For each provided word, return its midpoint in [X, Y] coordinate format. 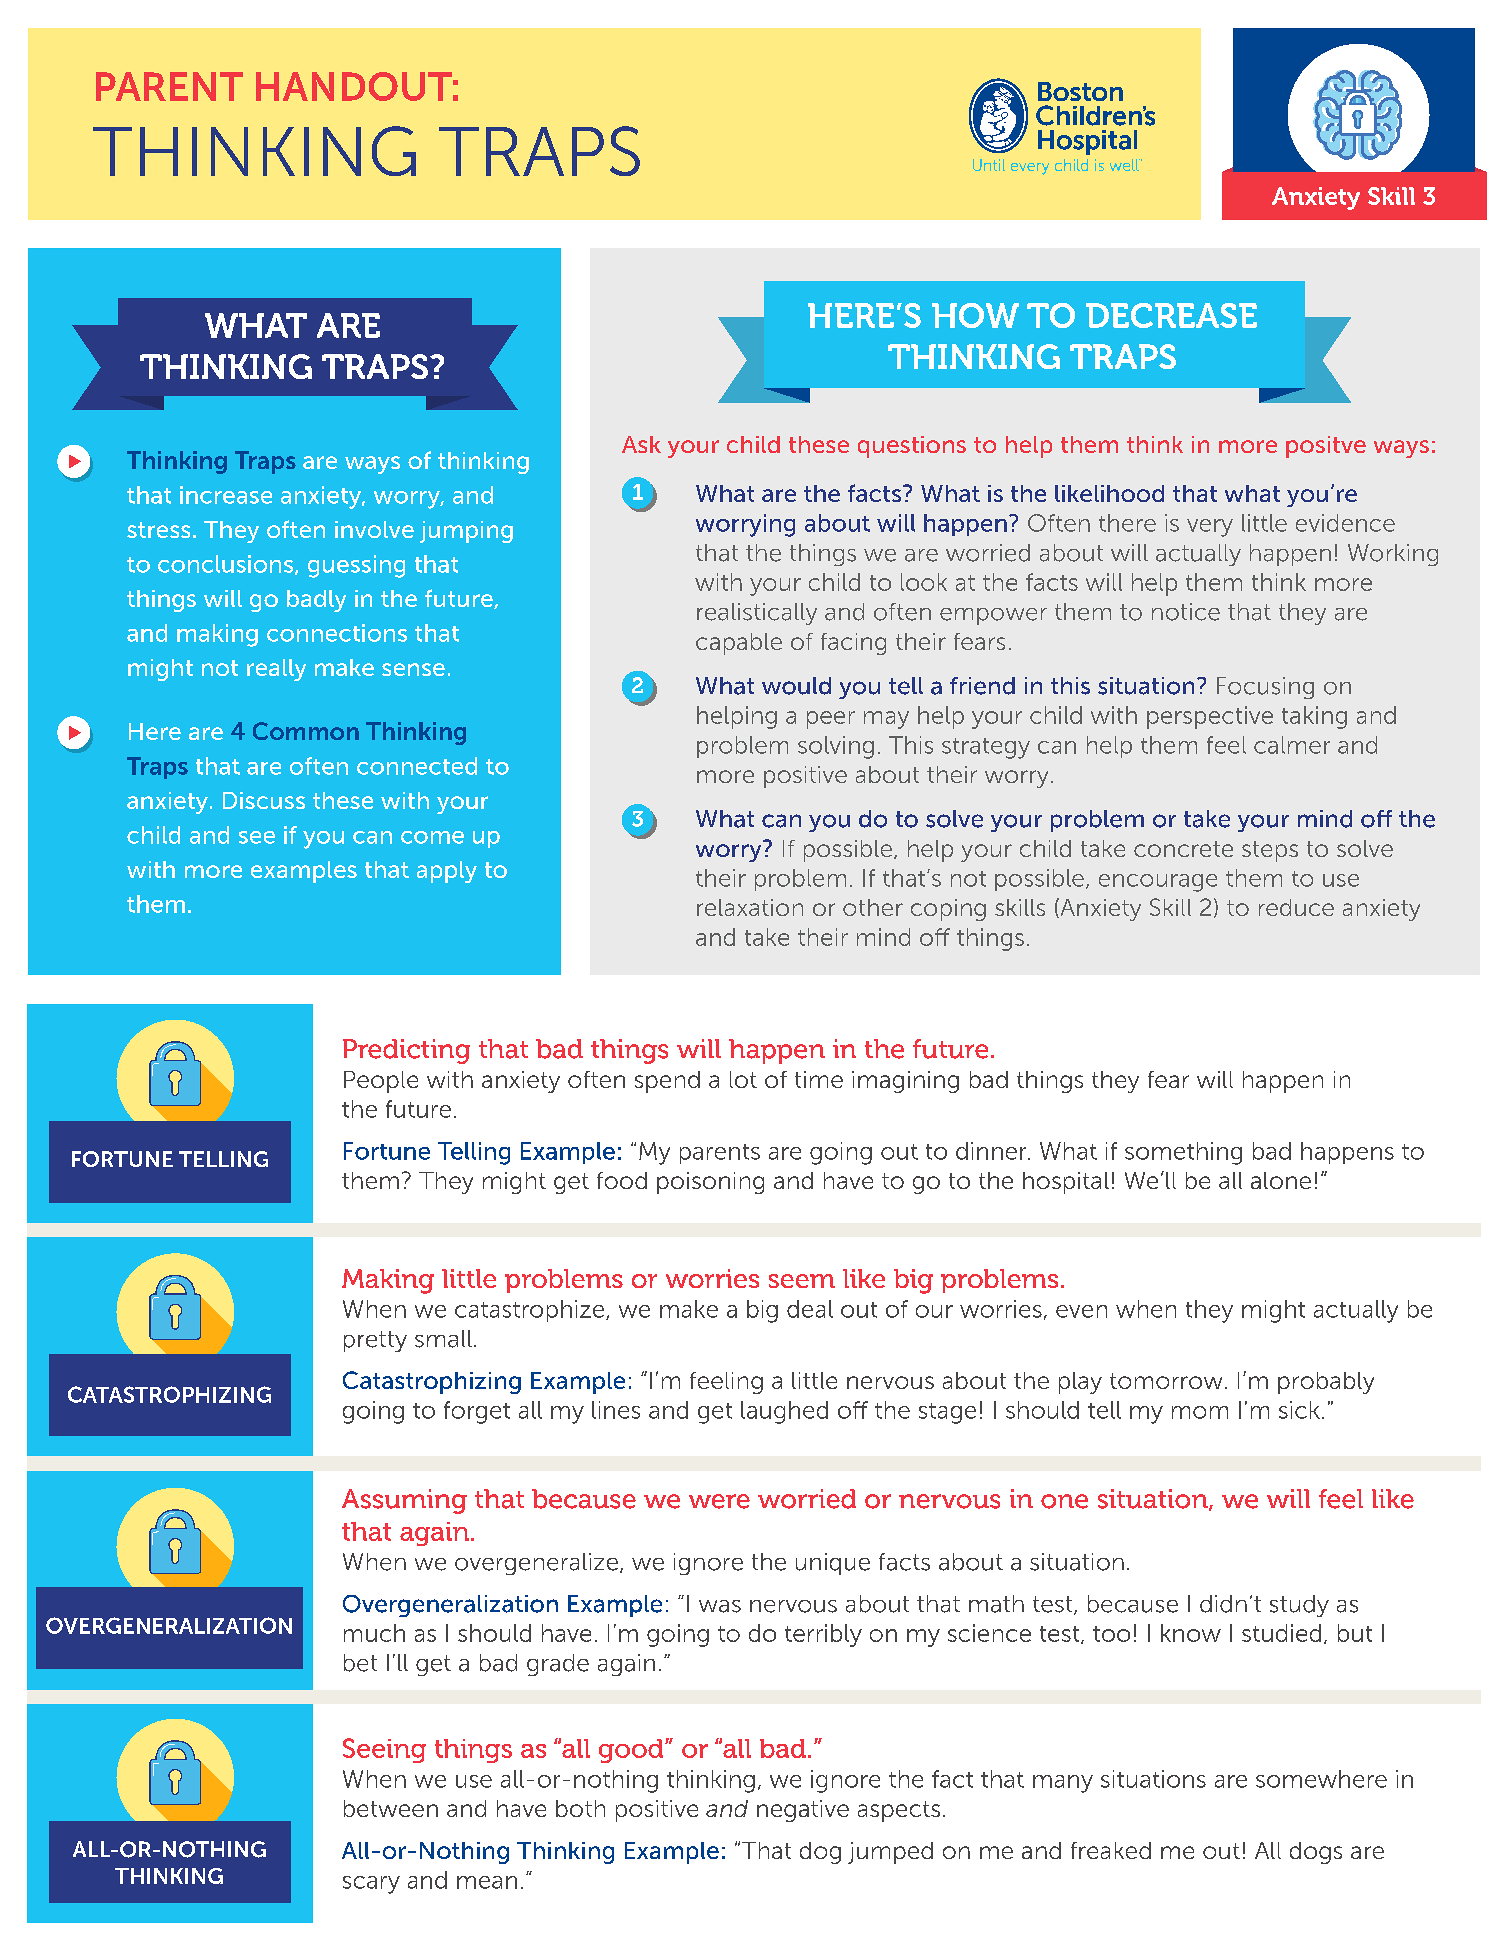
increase [226, 495]
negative [803, 1811]
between [391, 1808]
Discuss [264, 800]
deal [810, 1309]
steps [1270, 851]
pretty [375, 1341]
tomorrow [1166, 1381]
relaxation [750, 907]
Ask [641, 444]
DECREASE [1171, 315]
